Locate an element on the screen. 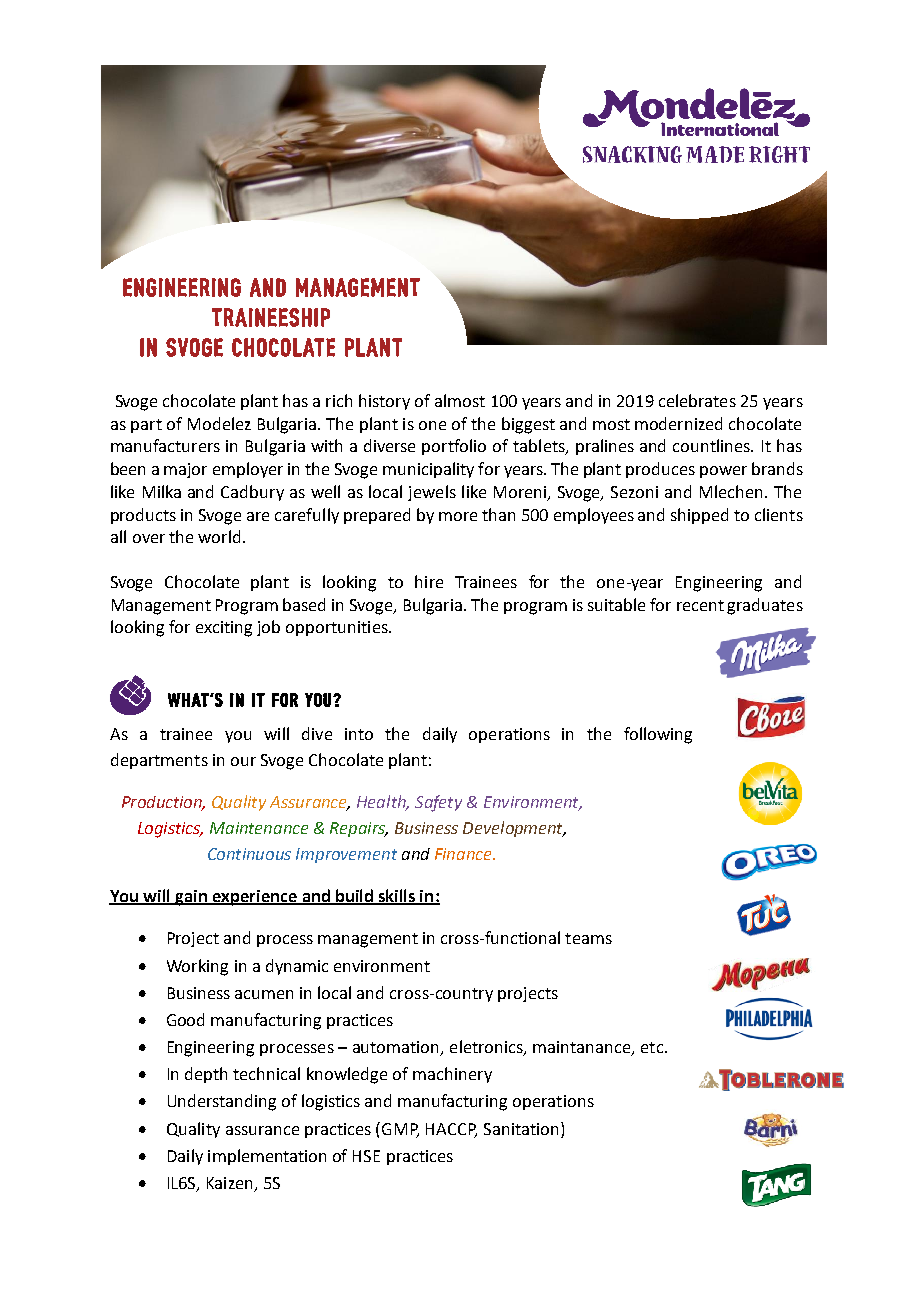 This screenshot has width=924, height=1308. Continuous is located at coordinates (249, 854).
